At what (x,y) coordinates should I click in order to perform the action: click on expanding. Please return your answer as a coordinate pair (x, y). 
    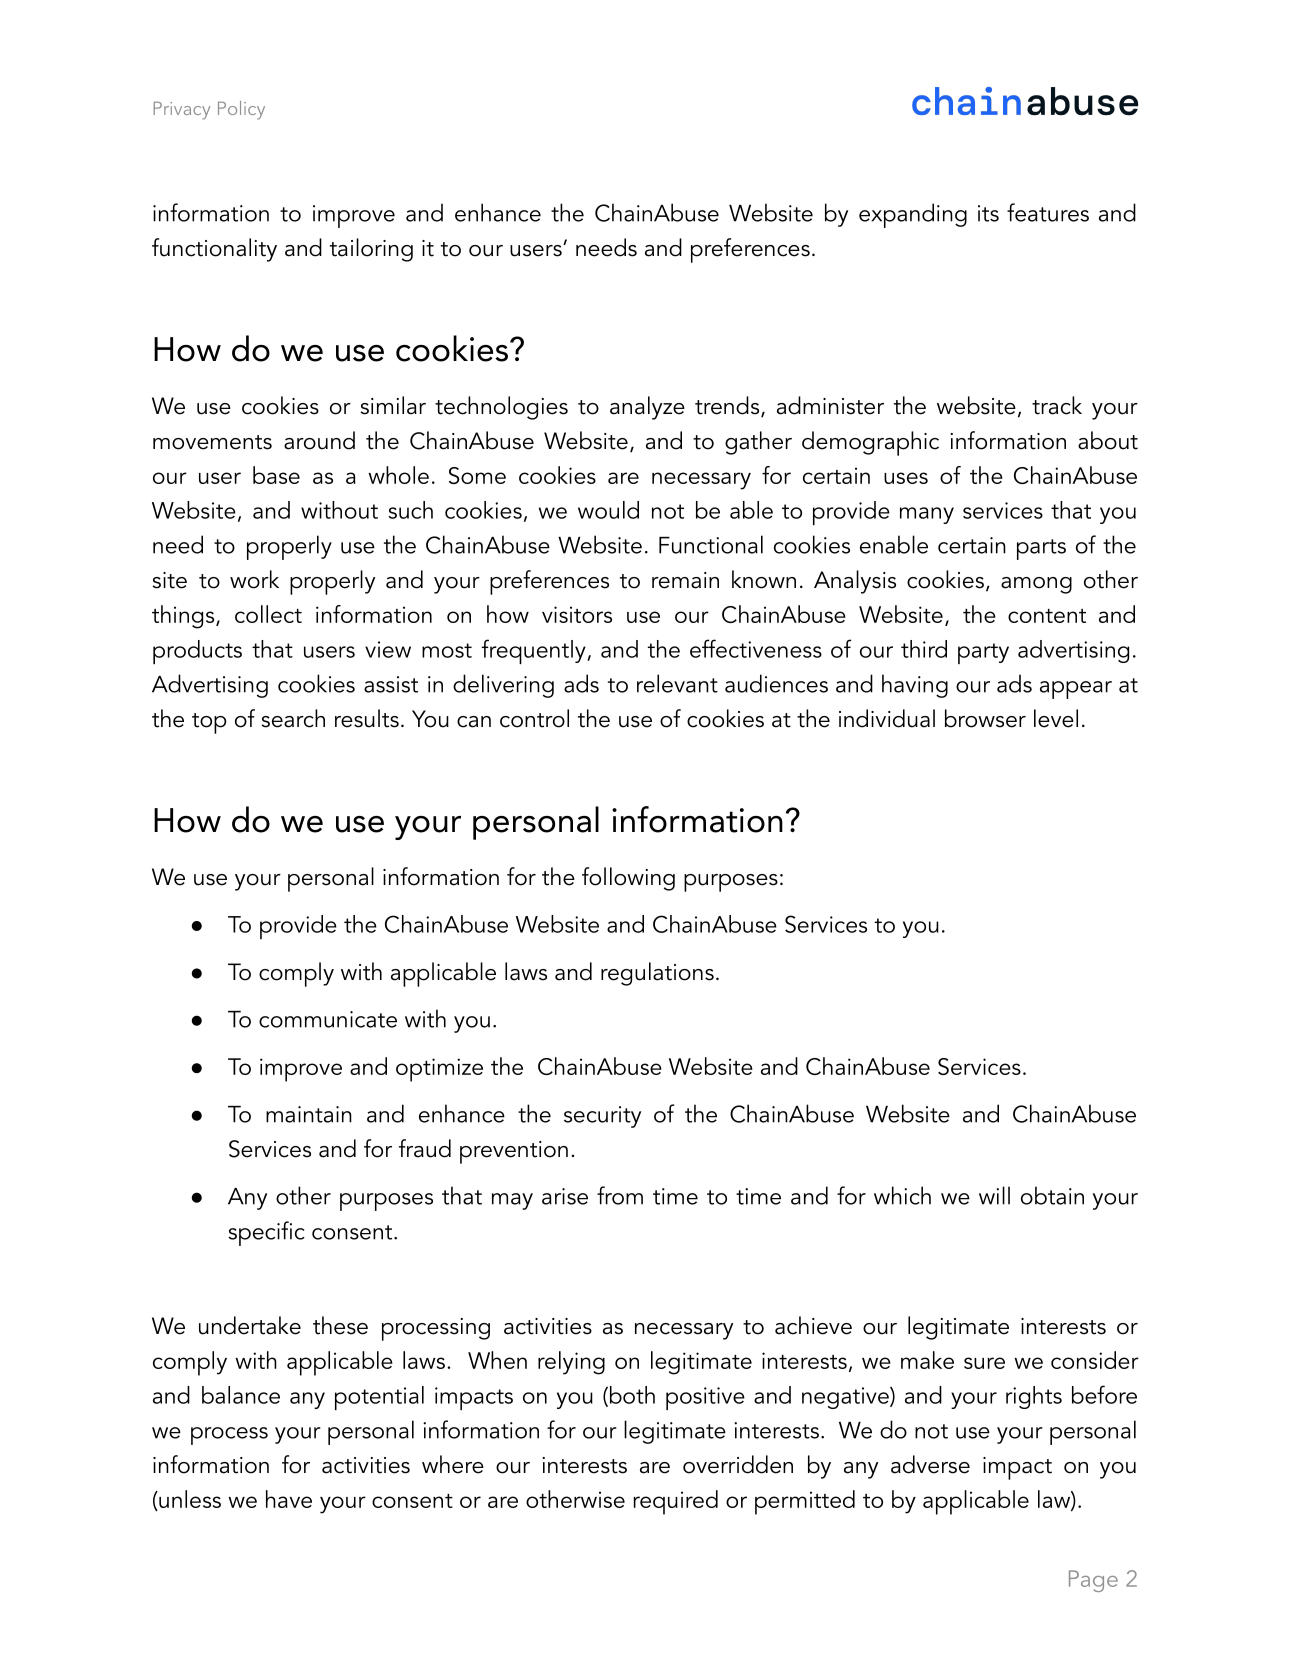
    Looking at the image, I should click on (913, 215).
